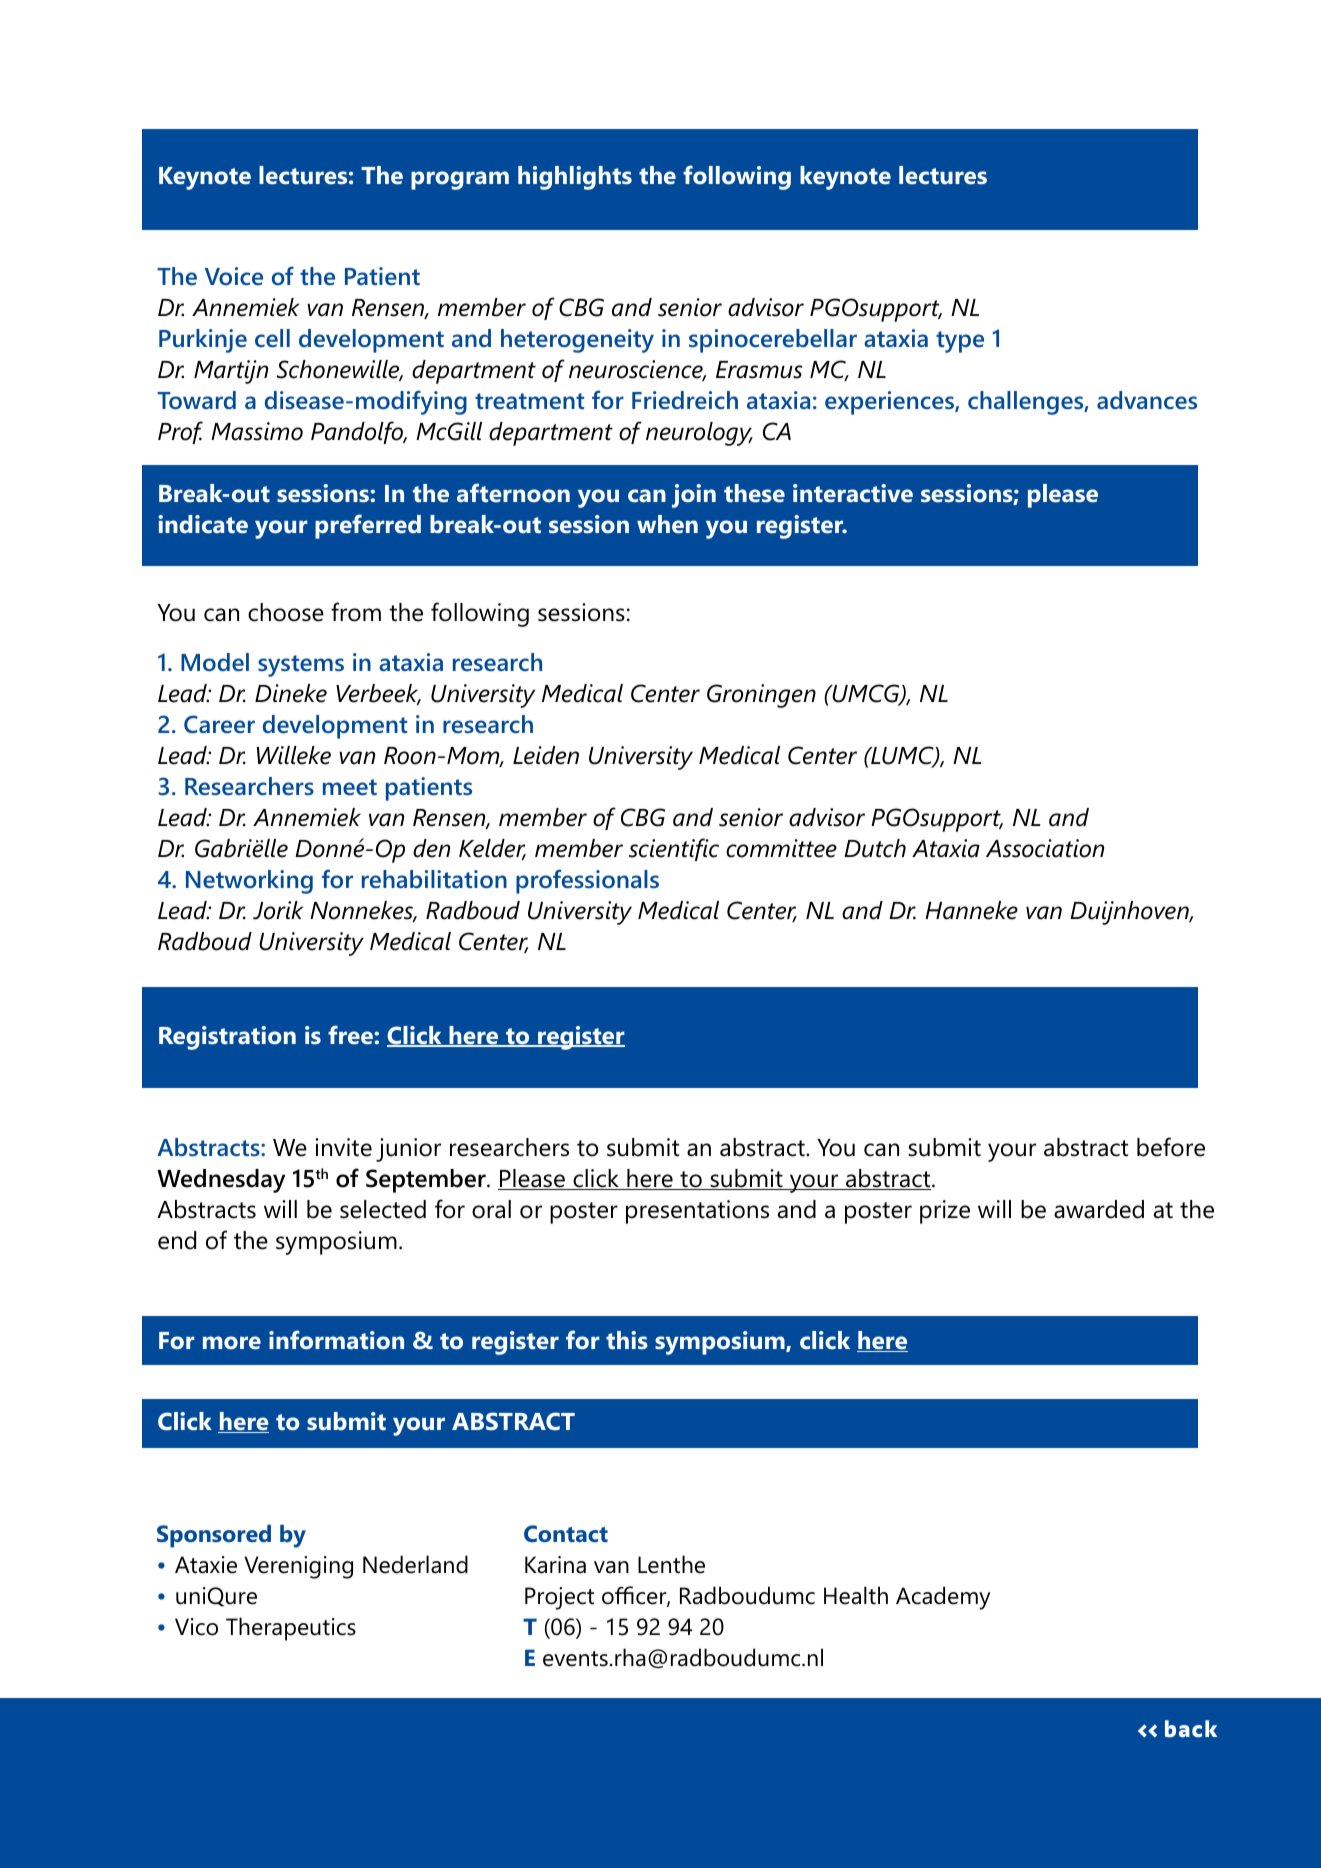  What do you see at coordinates (960, 342) in the image?
I see `type` at bounding box center [960, 342].
